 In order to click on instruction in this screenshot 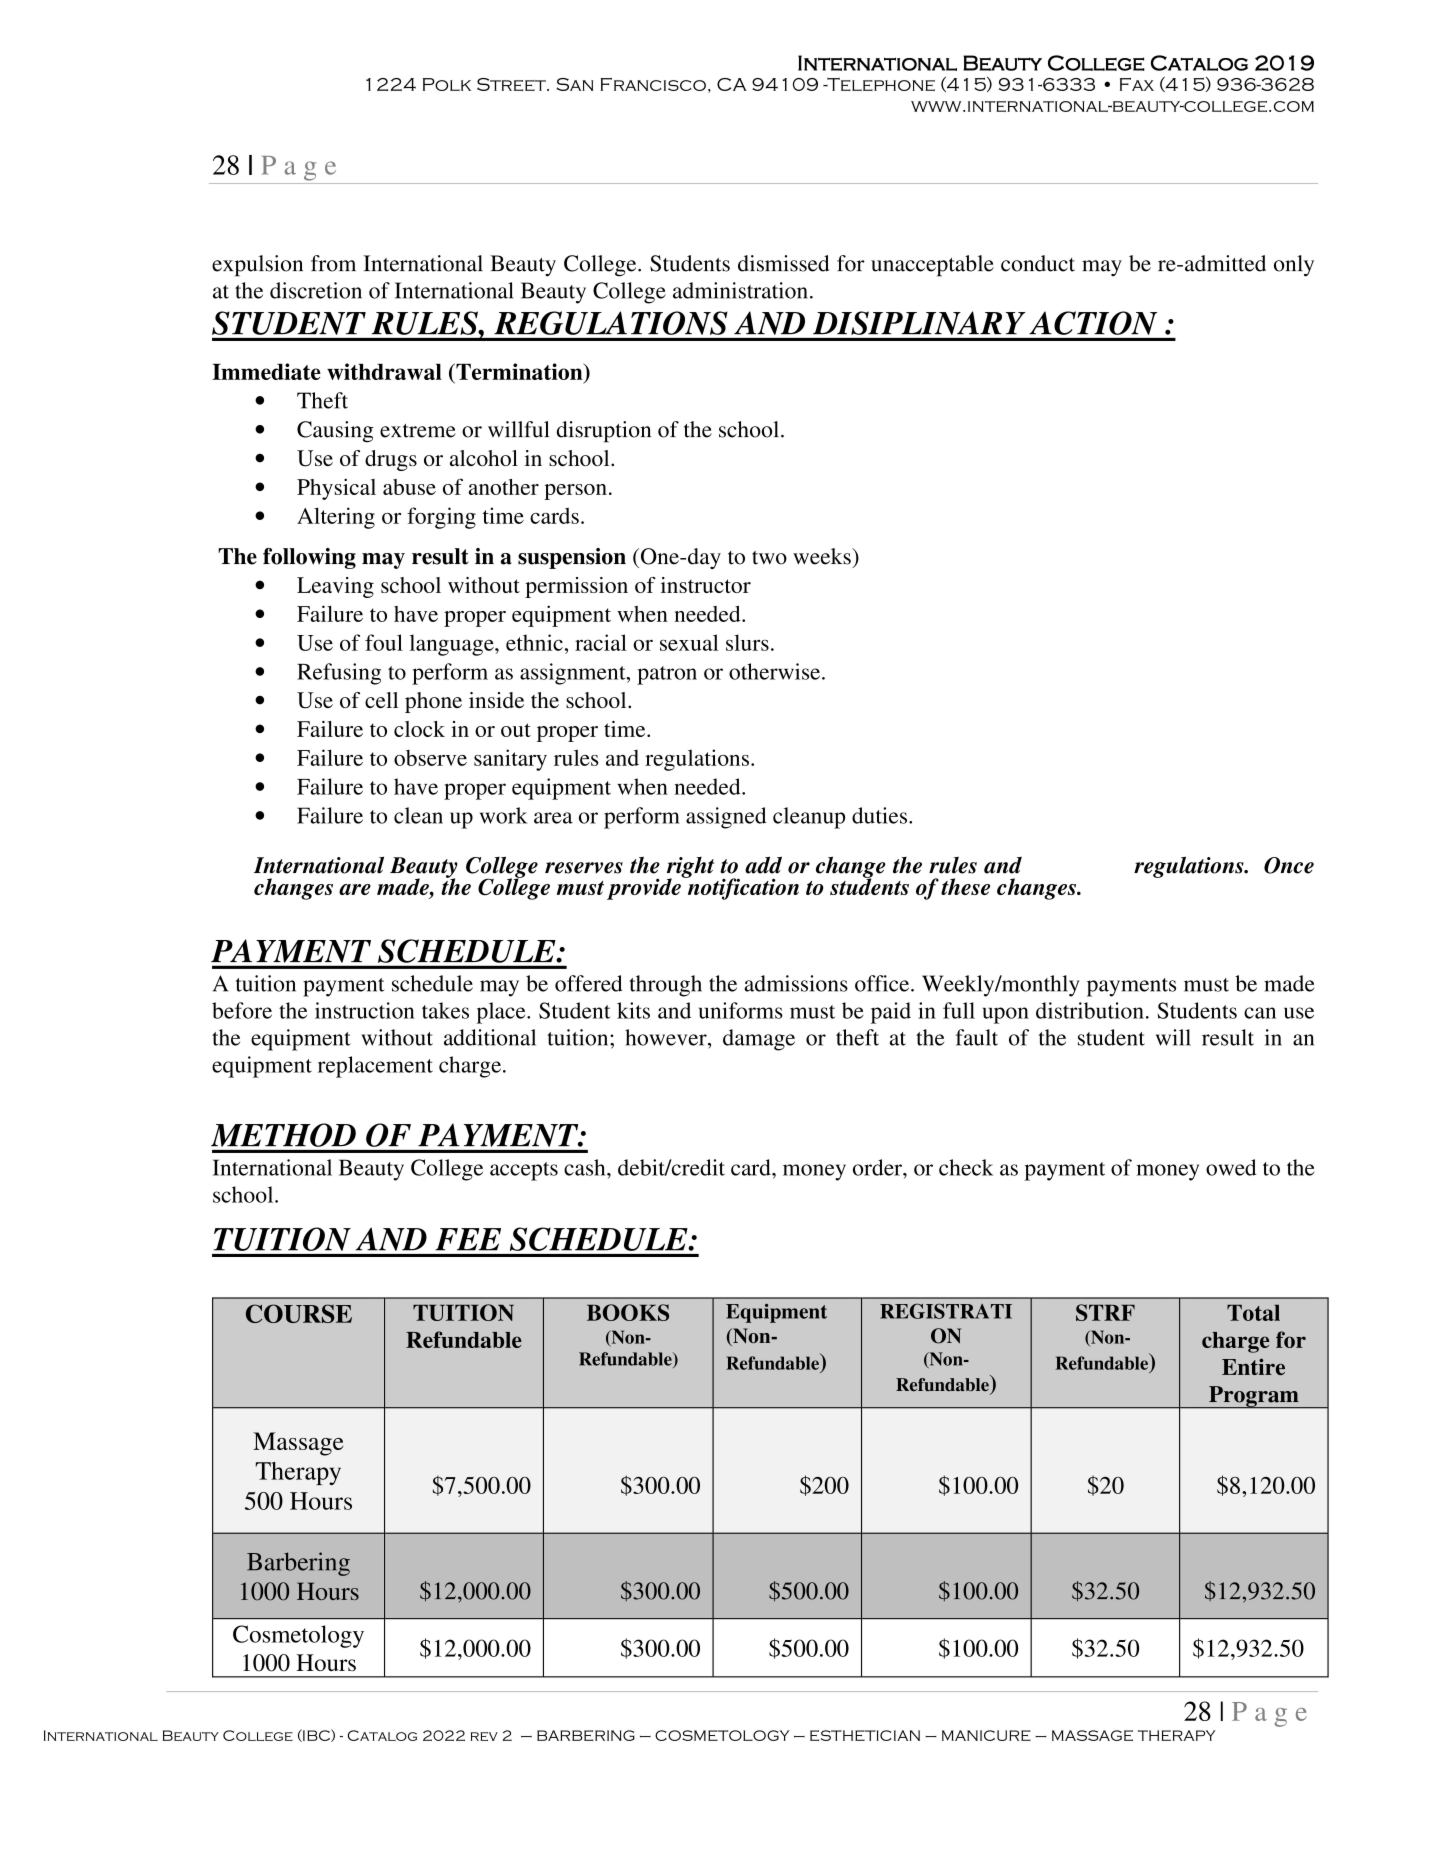, I will do `click(365, 1010)`.
